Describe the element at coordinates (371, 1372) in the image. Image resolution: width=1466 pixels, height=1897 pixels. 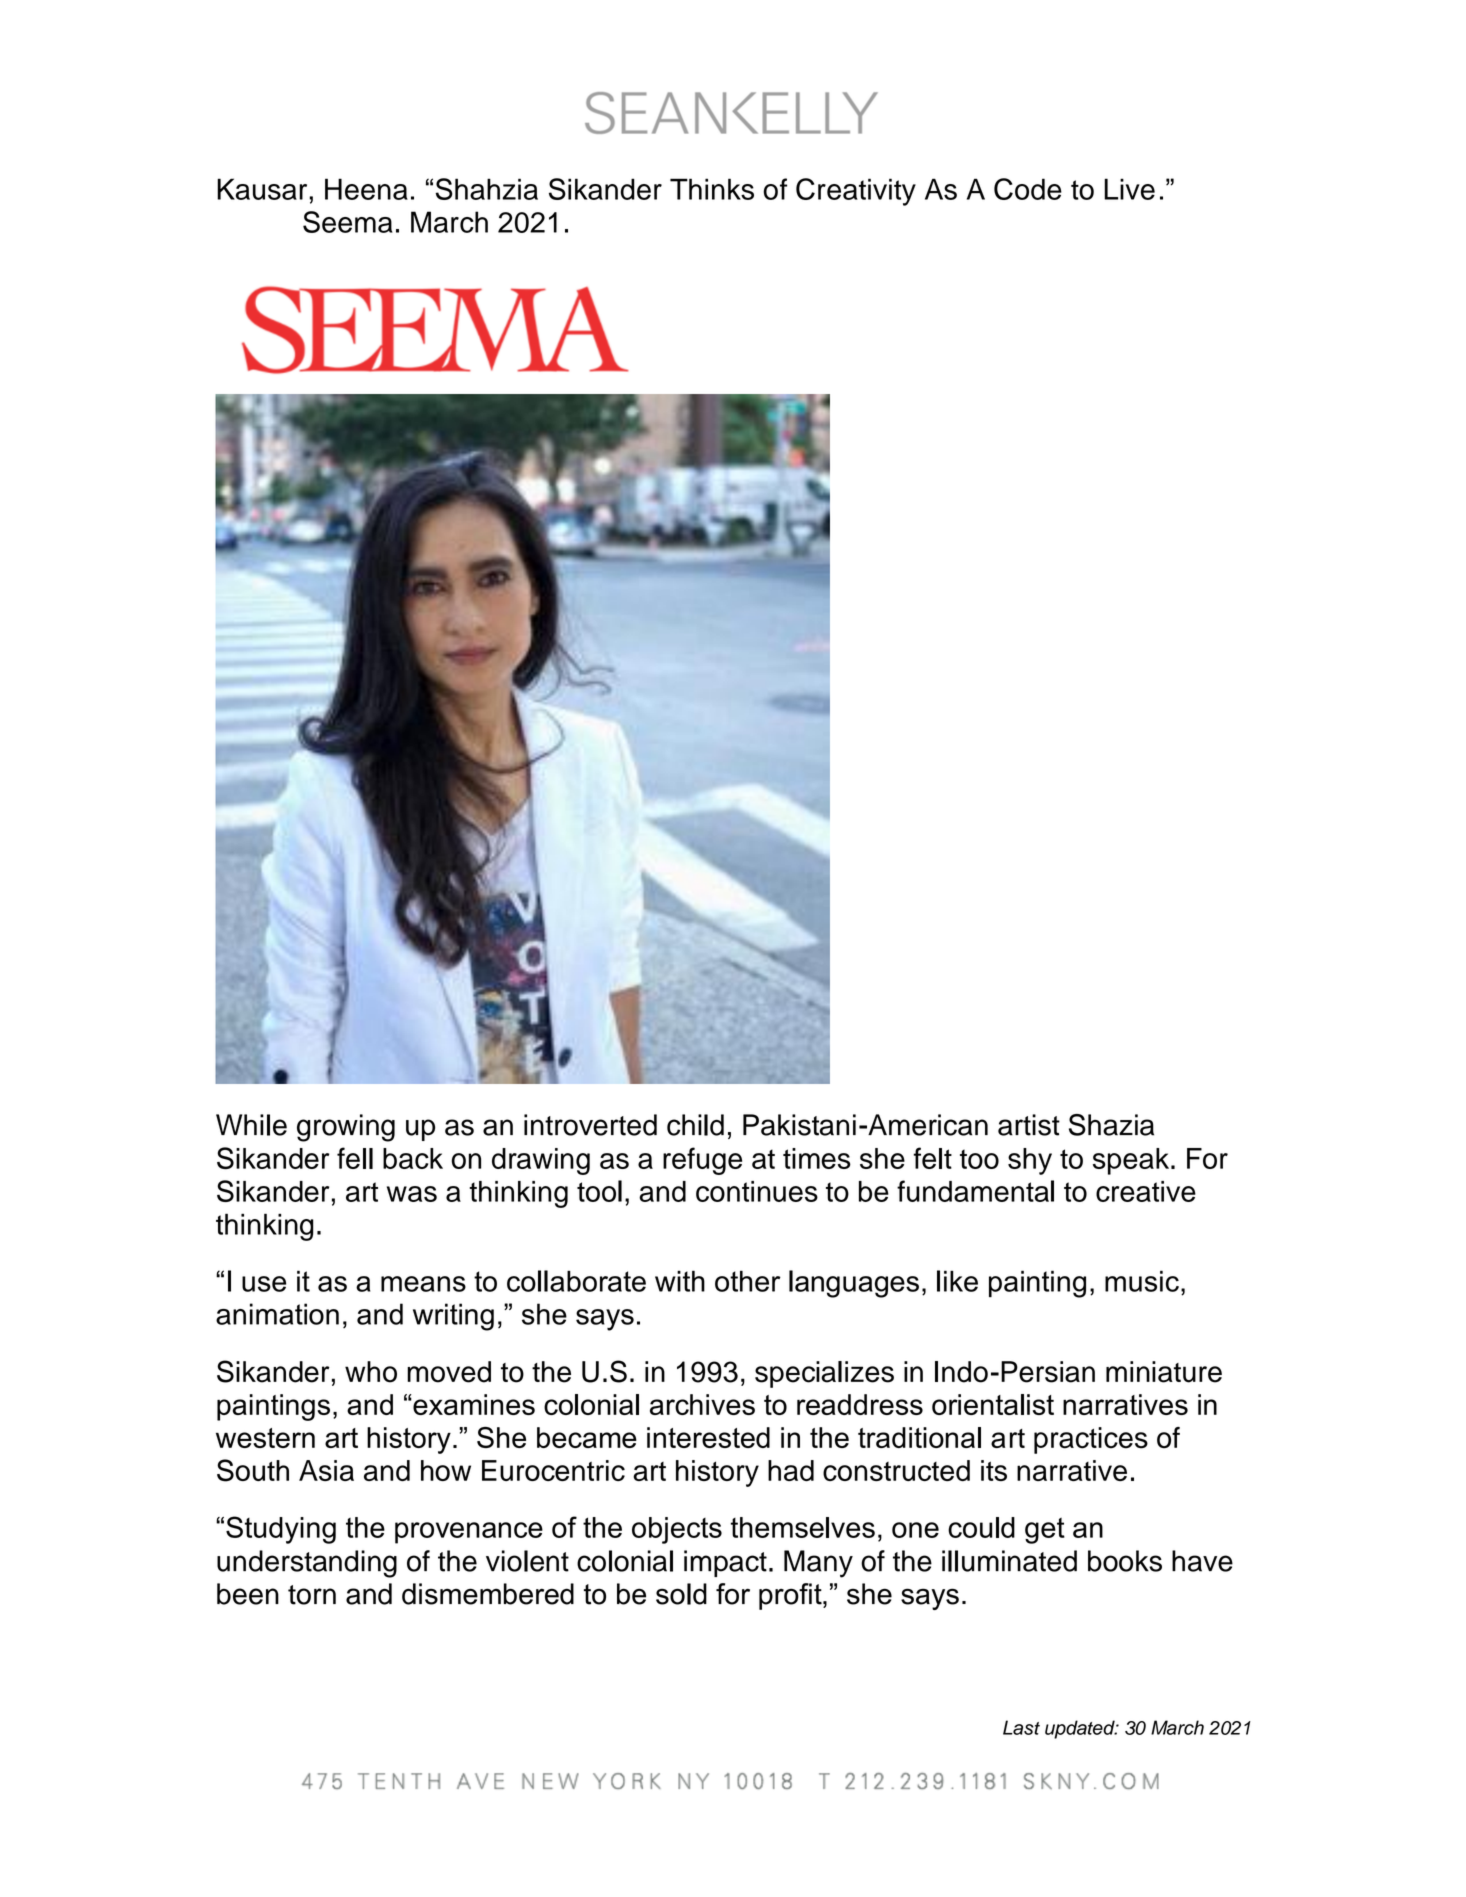
I see `who` at that location.
